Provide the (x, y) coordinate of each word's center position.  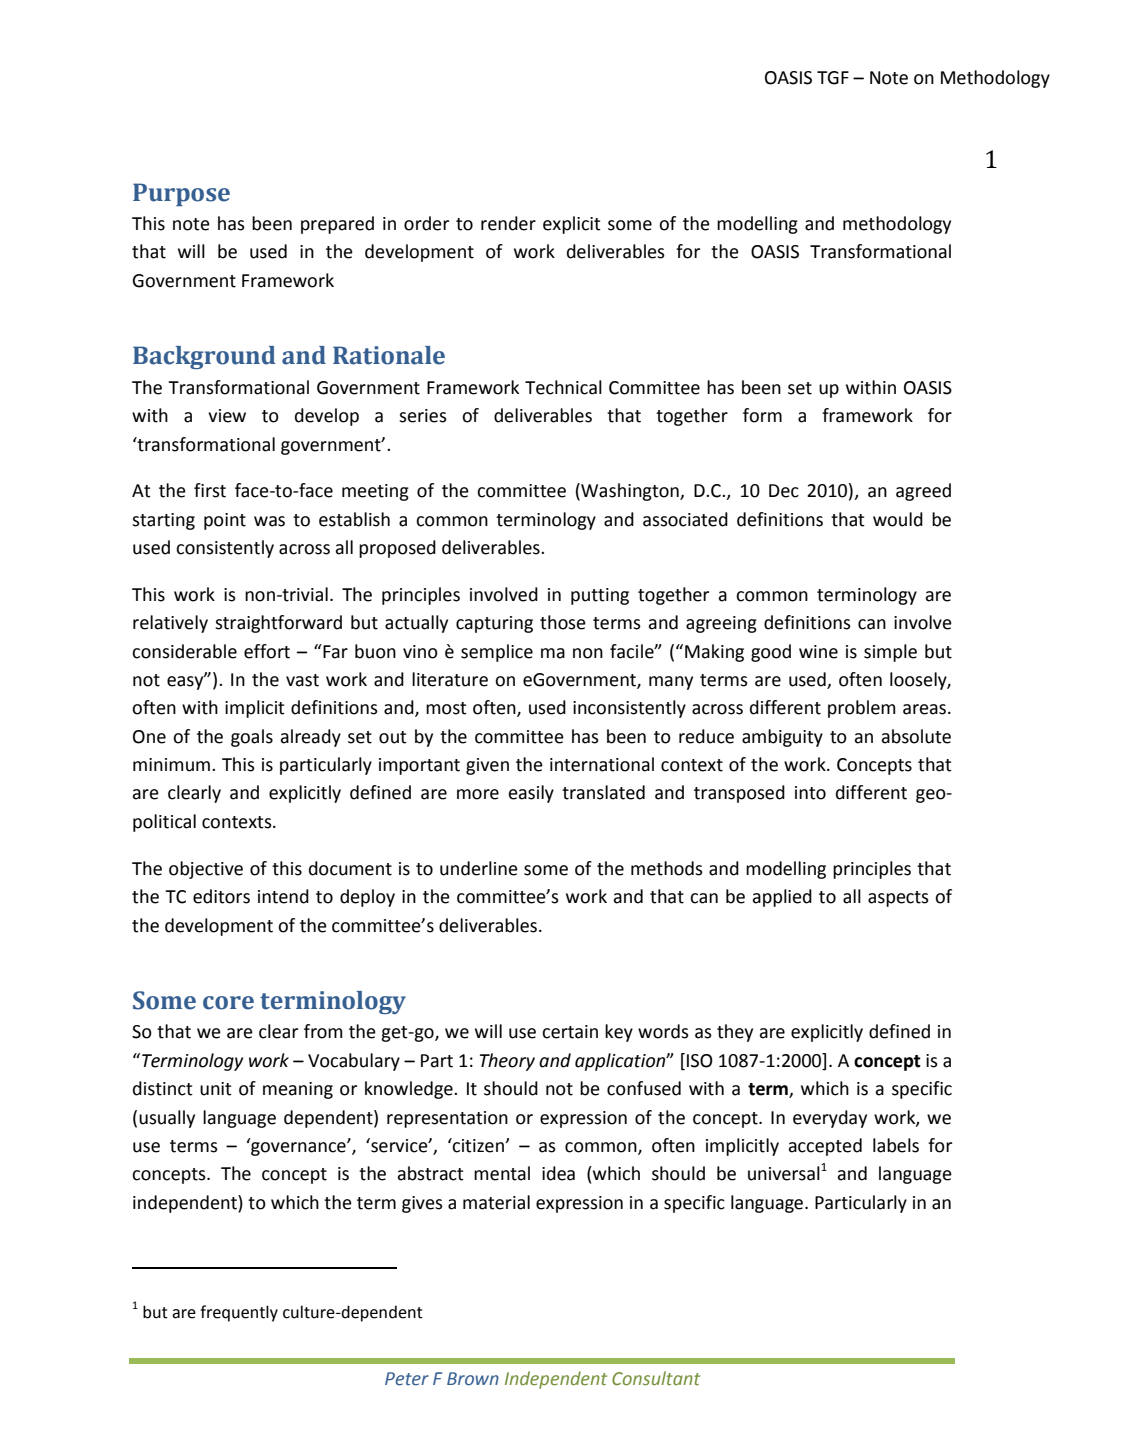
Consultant (656, 1378)
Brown (473, 1379)
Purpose (181, 194)
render (508, 223)
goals (252, 738)
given (487, 766)
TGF (833, 78)
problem (862, 709)
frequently (239, 1313)
